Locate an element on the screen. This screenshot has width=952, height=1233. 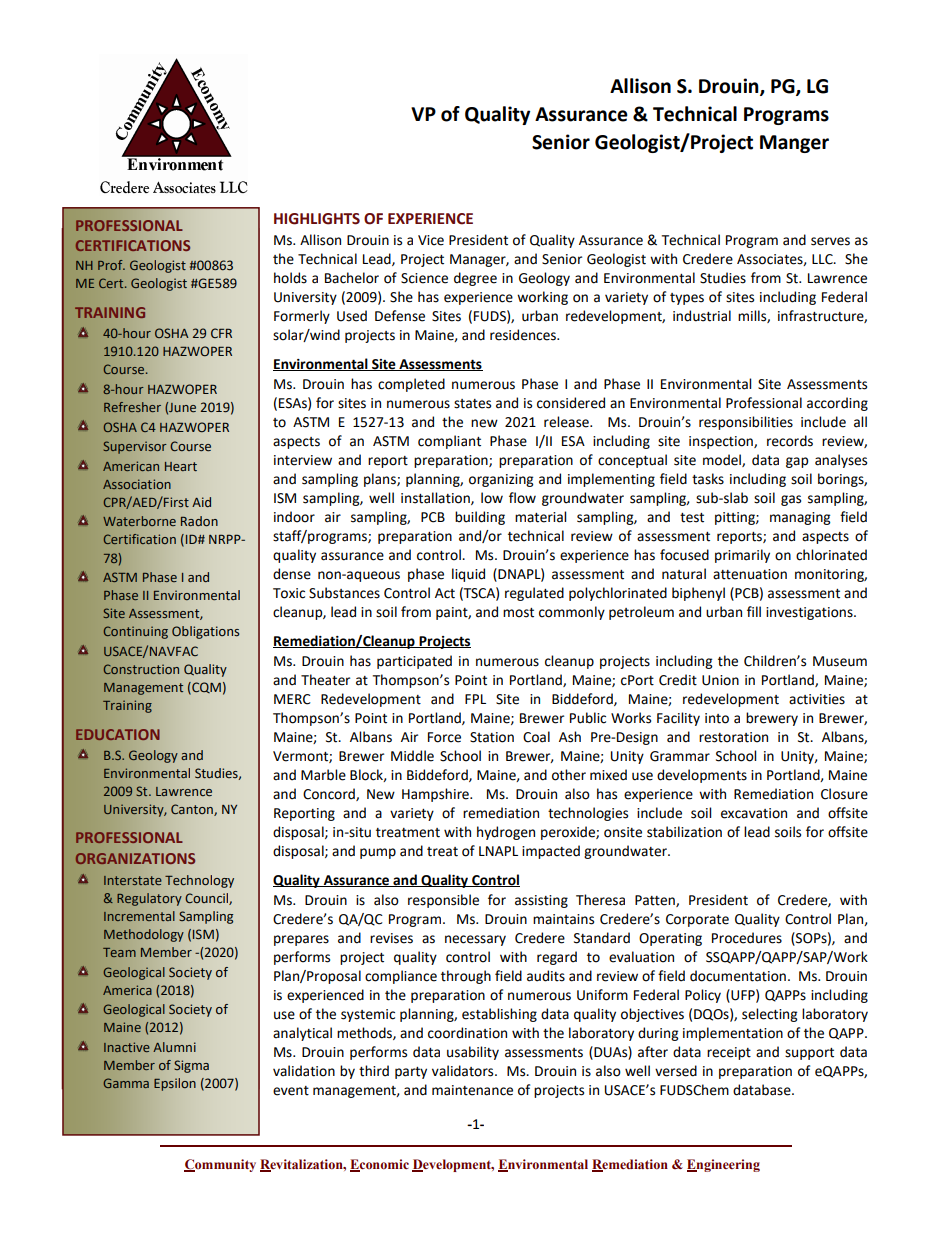
Epsilon is located at coordinates (175, 1084).
